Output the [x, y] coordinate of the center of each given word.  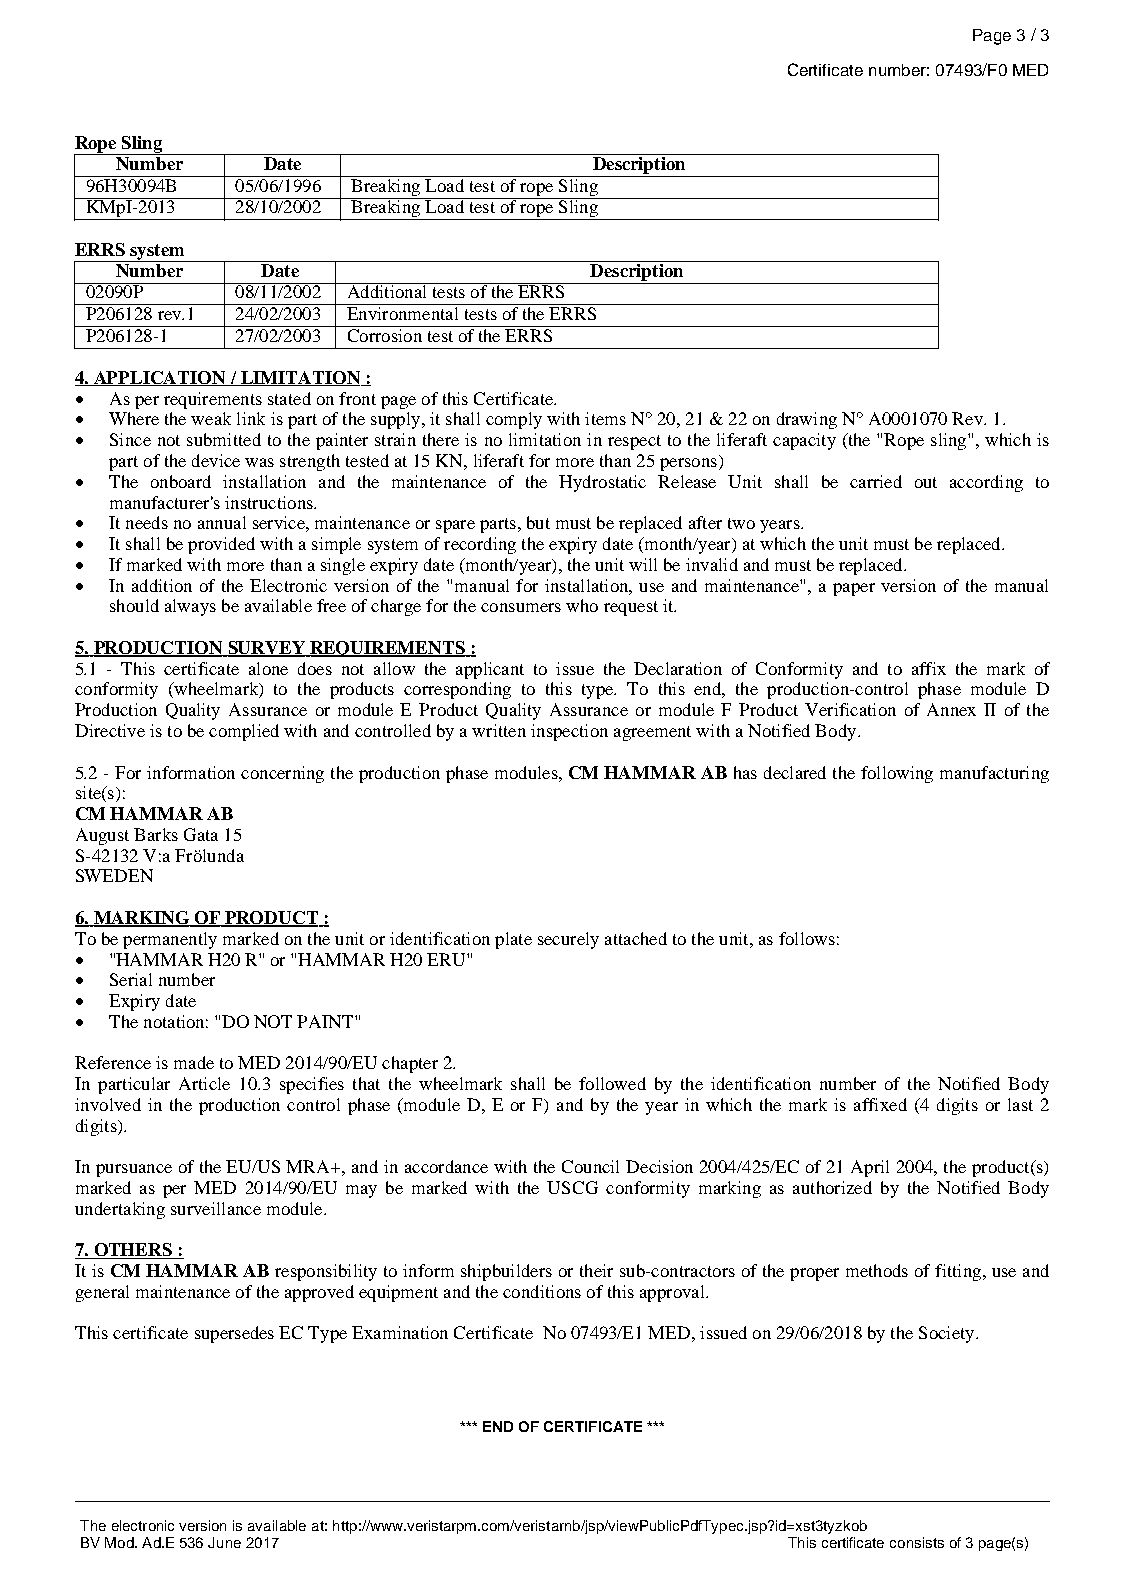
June [224, 1542]
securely [568, 940]
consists [917, 1542]
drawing [807, 420]
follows [807, 938]
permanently [170, 940]
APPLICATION [160, 378]
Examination [400, 1332]
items [605, 418]
